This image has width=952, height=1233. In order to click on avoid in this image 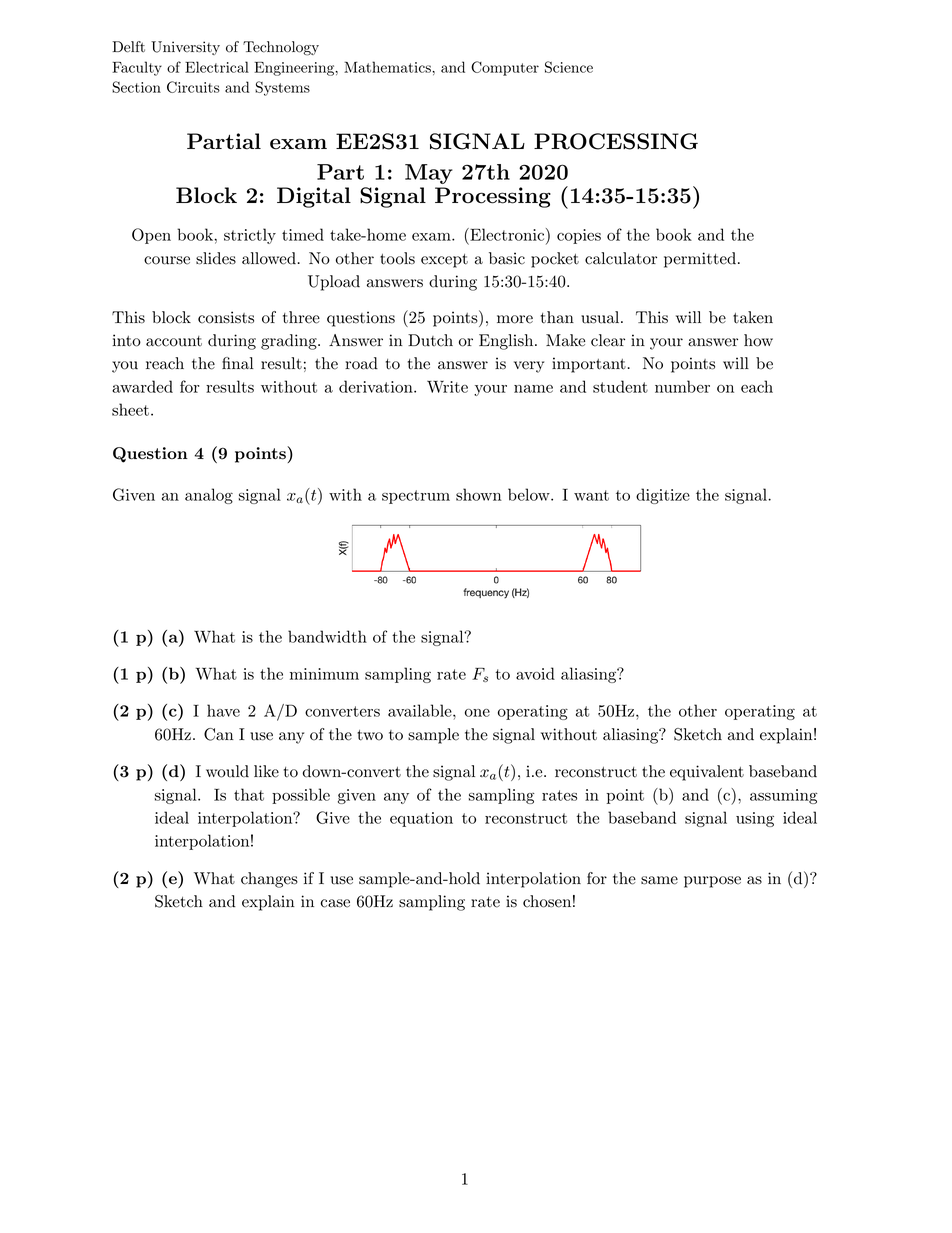, I will do `click(535, 673)`.
